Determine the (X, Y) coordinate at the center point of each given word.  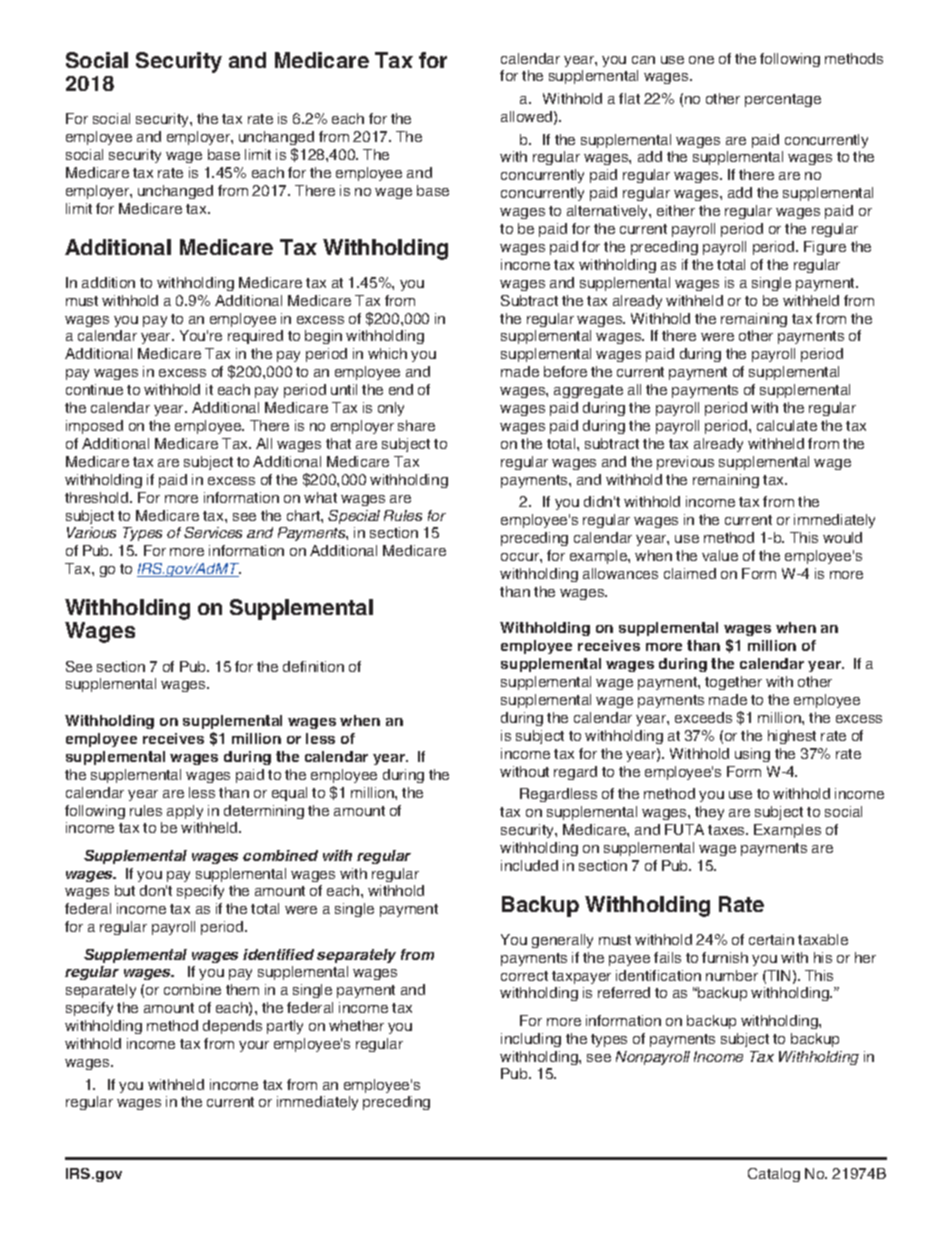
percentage (783, 100)
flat (629, 98)
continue (94, 389)
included (529, 865)
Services (213, 532)
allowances (620, 573)
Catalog (774, 1175)
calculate (787, 425)
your (254, 1046)
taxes (728, 830)
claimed (690, 573)
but (125, 890)
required (255, 337)
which (387, 353)
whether (356, 1025)
